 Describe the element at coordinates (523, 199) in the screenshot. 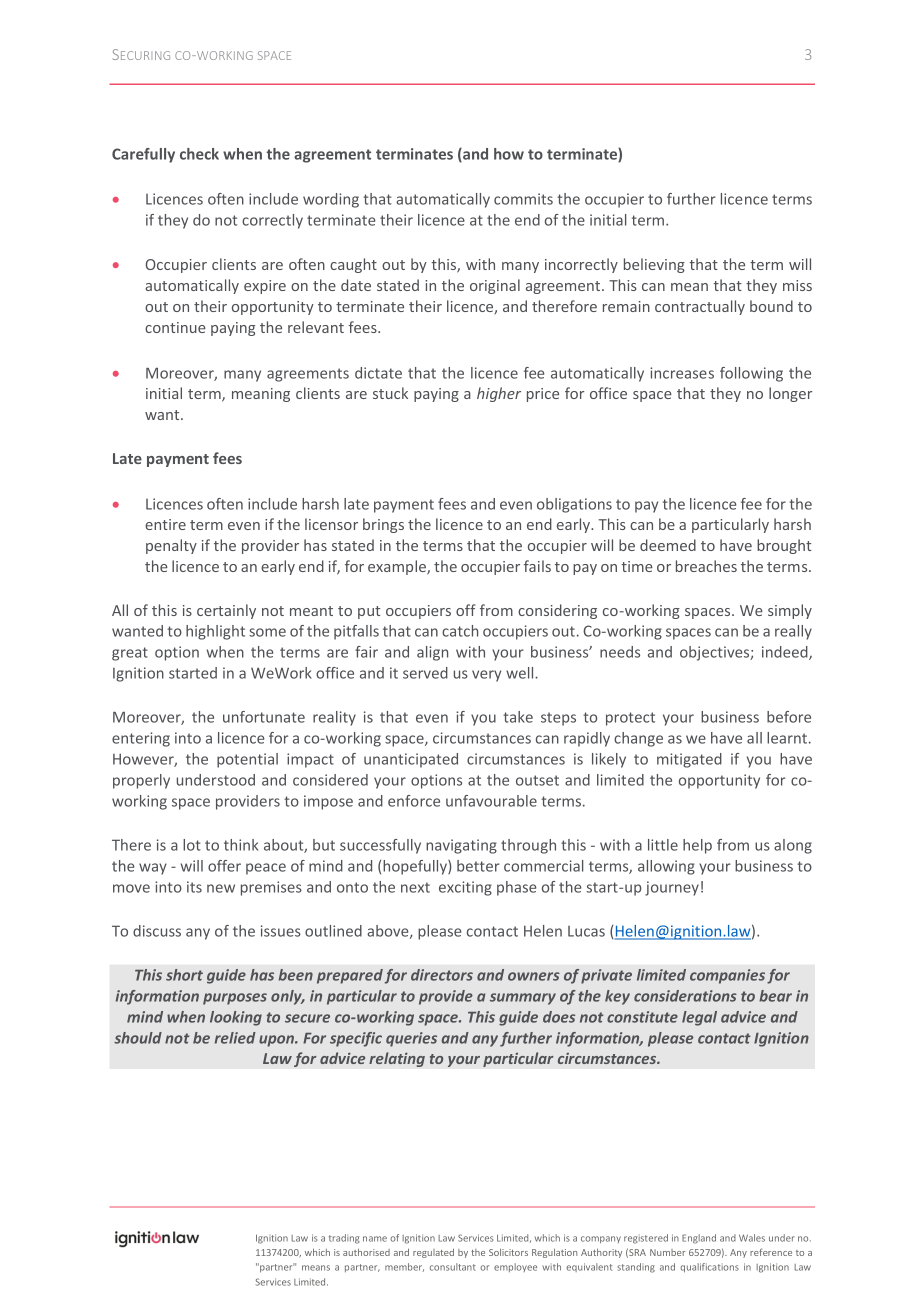

I see `commits` at that location.
